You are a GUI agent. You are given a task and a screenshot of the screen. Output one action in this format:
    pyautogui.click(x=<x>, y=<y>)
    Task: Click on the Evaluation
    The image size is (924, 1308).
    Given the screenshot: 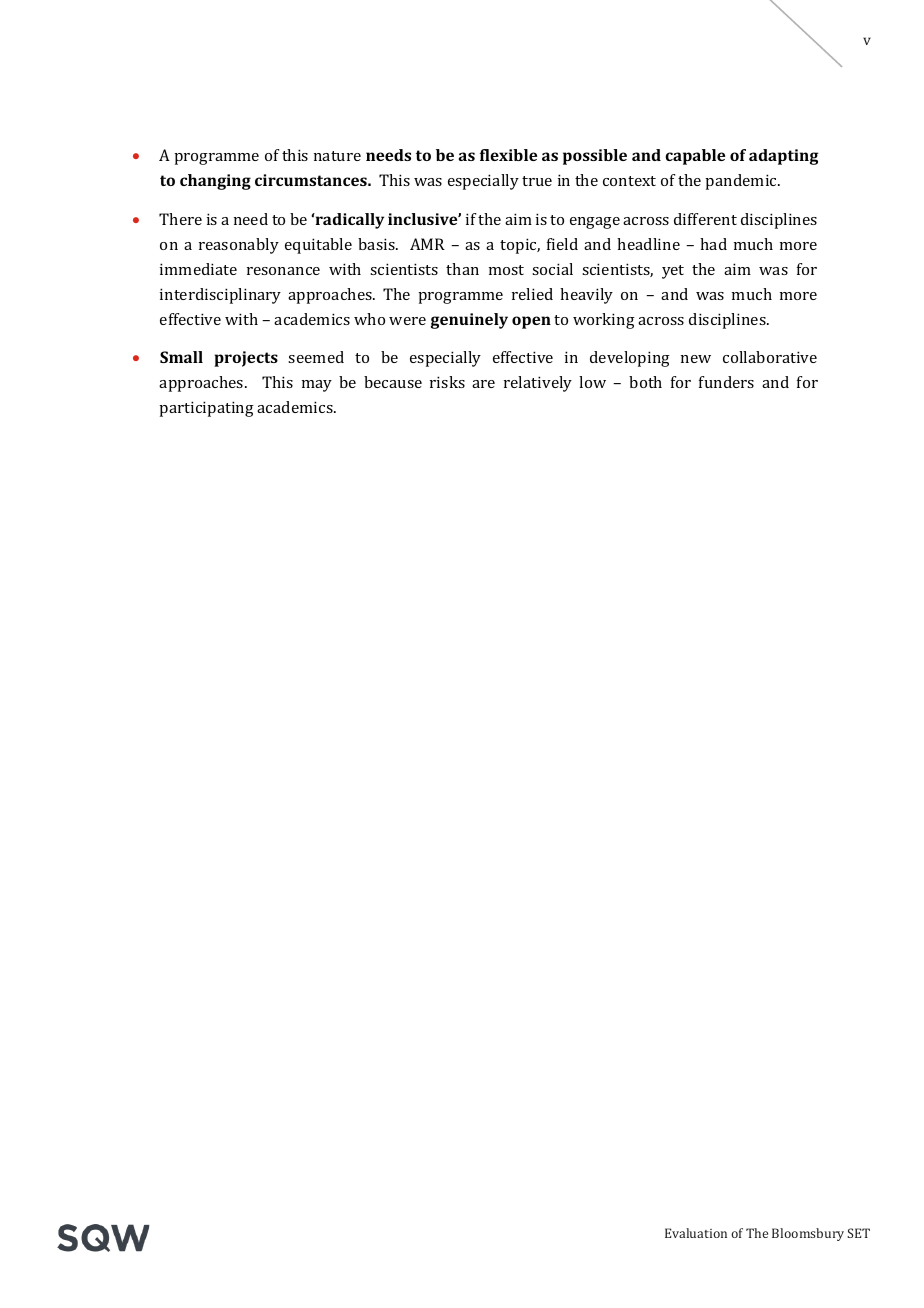 What is the action you would take?
    pyautogui.click(x=696, y=1233)
